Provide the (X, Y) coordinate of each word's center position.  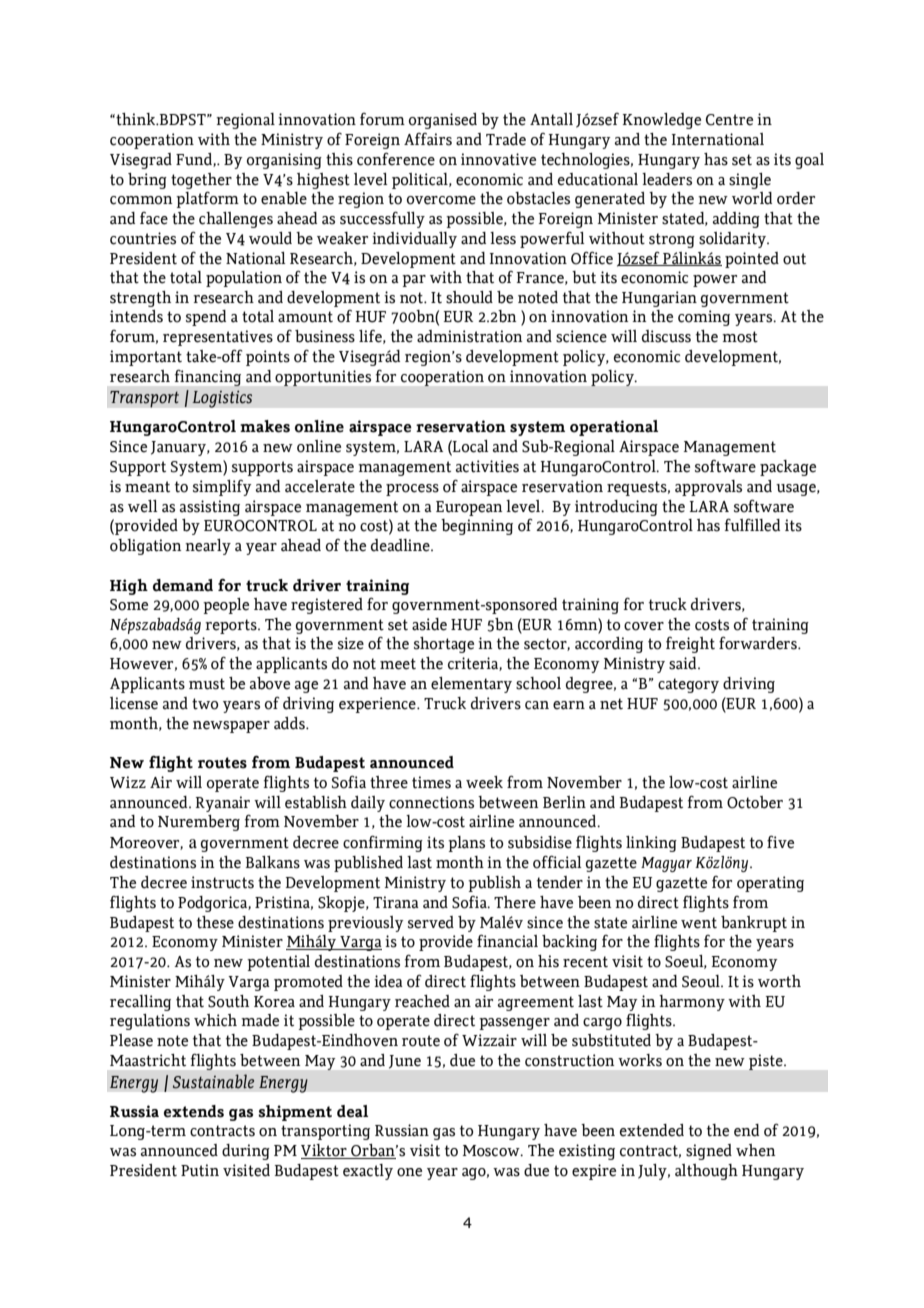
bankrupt (754, 924)
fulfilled (752, 525)
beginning (477, 527)
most (740, 337)
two (205, 704)
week (484, 782)
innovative (498, 159)
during (246, 1152)
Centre (729, 120)
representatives (218, 338)
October (755, 802)
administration (470, 336)
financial (507, 941)
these (215, 922)
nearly (208, 547)
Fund (195, 160)
